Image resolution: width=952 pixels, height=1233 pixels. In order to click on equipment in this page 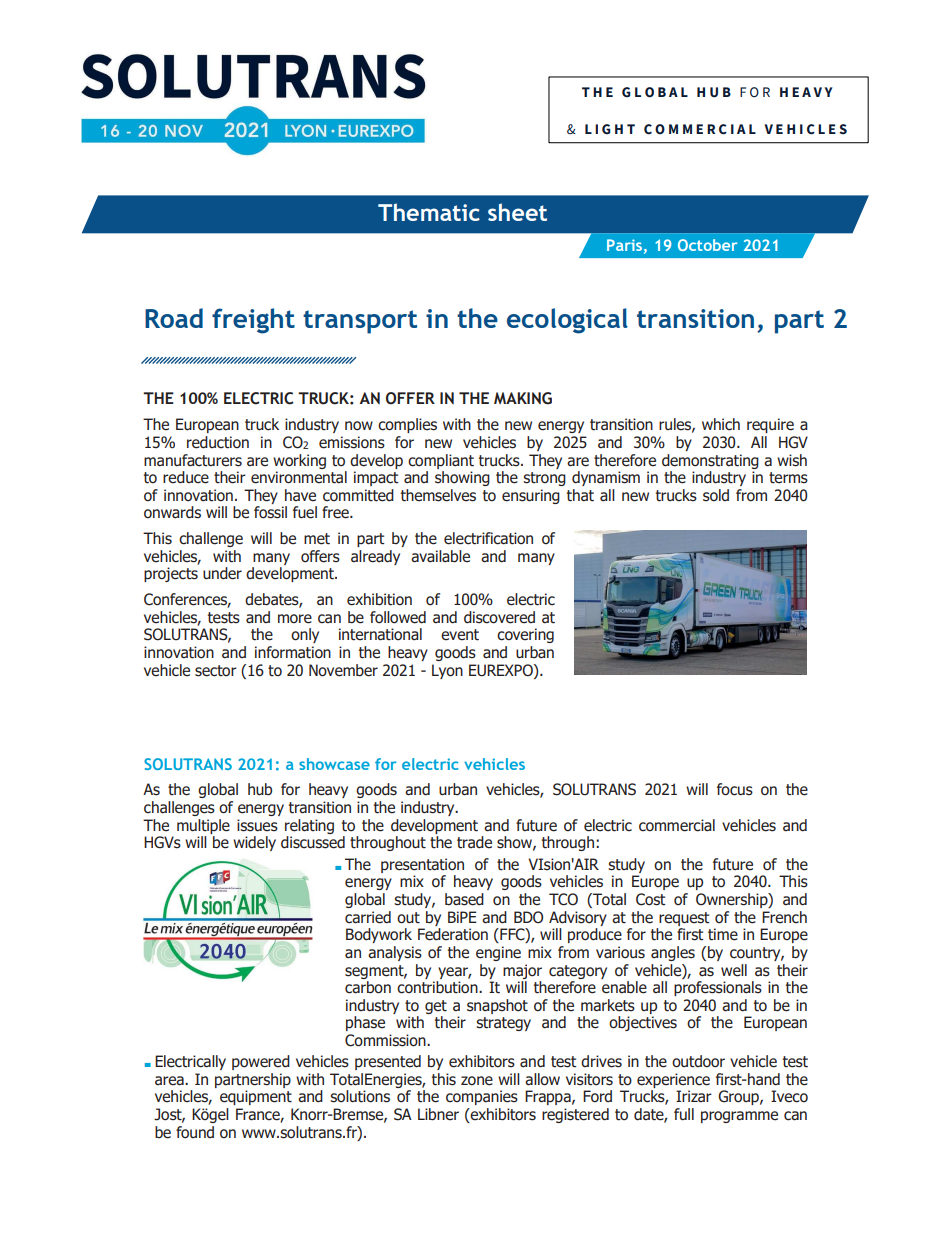, I will do `click(256, 1097)`.
